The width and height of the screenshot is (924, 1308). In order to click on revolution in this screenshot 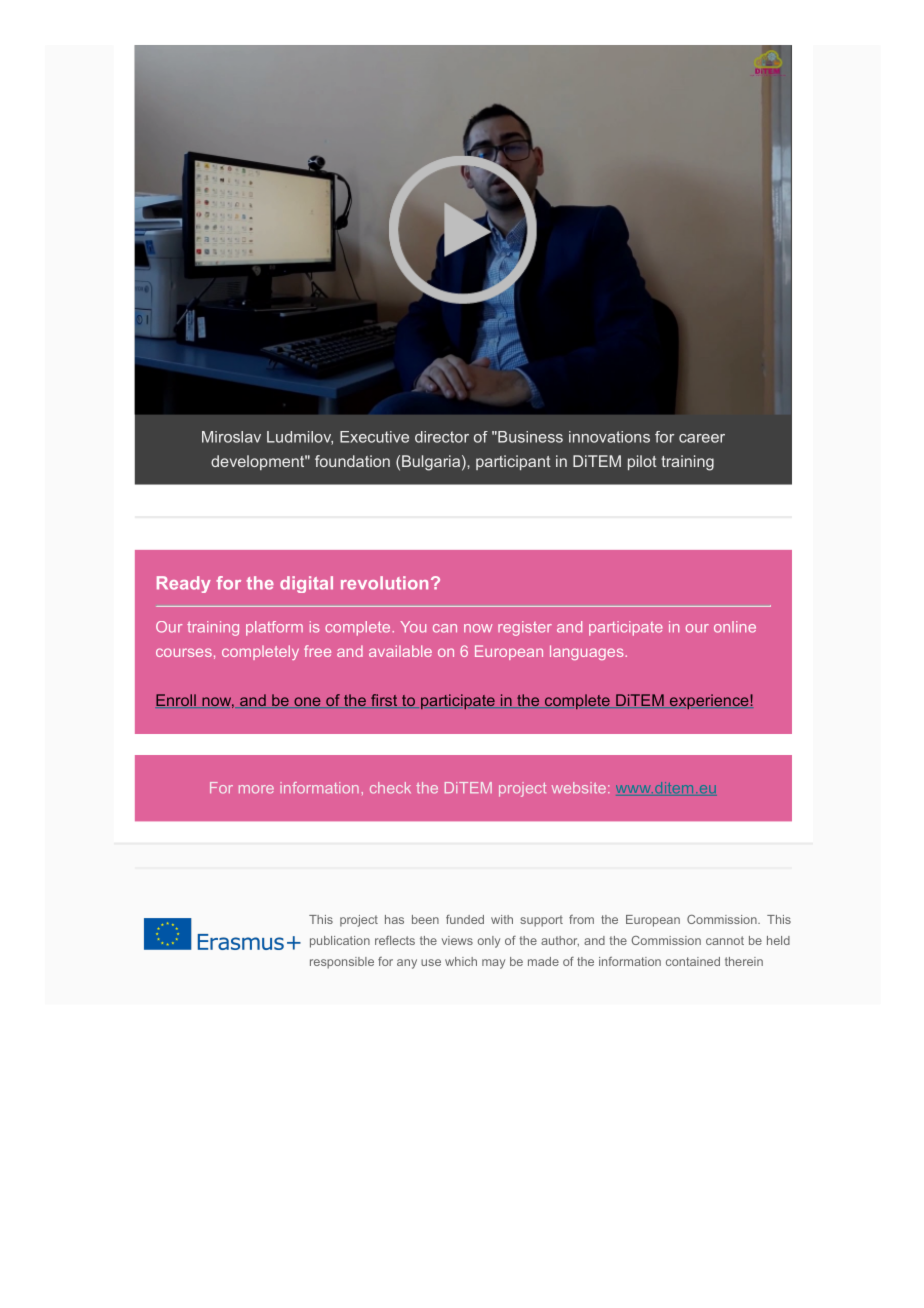, I will do `click(384, 583)`.
